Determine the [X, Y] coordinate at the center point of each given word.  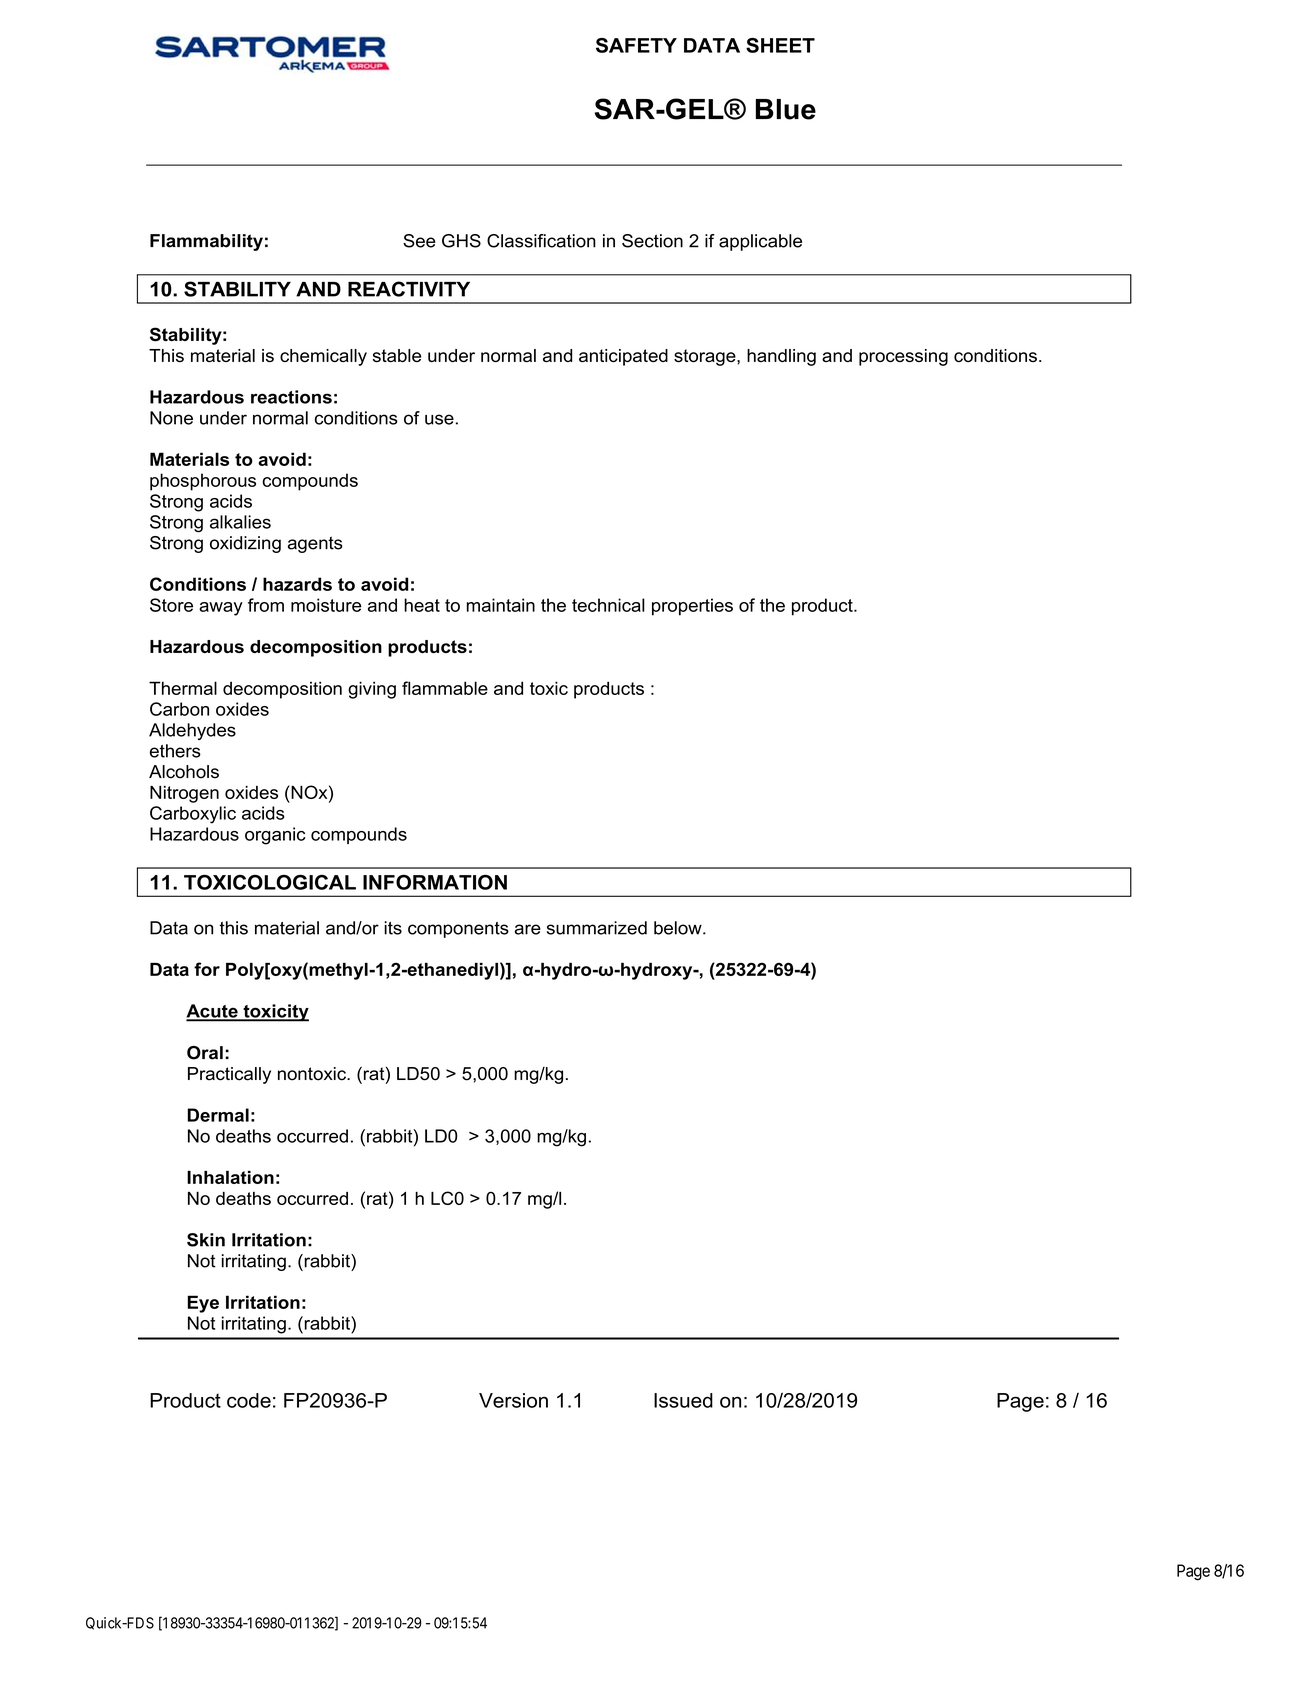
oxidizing [245, 544]
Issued [683, 1400]
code [249, 1400]
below [679, 928]
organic [275, 836]
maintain [501, 605]
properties [692, 607]
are [528, 929]
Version [513, 1400]
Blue [786, 109]
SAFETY [636, 45]
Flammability [206, 242]
